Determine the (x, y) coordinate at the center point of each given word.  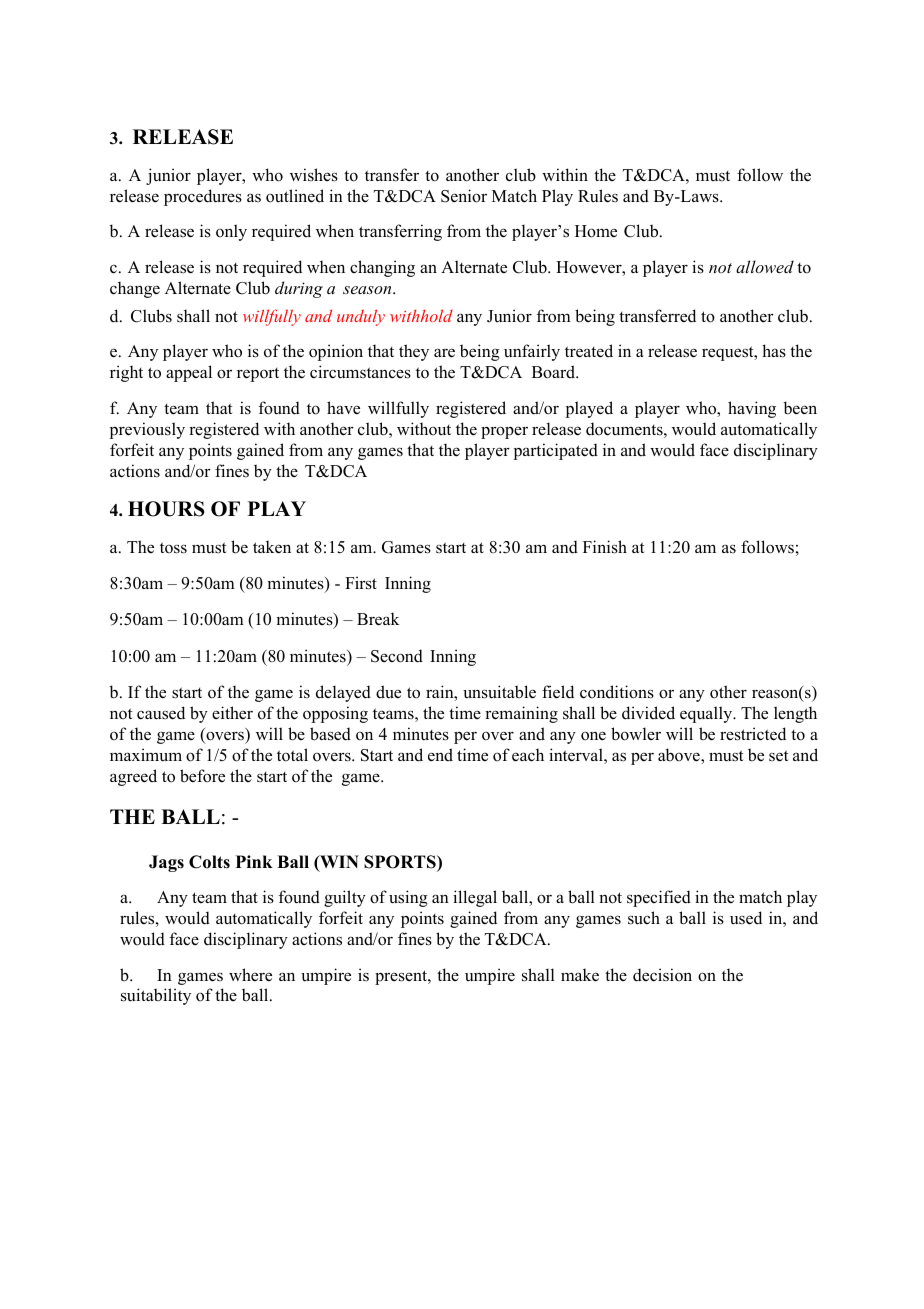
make (580, 975)
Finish (605, 547)
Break (378, 619)
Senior (464, 196)
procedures (203, 197)
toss (173, 548)
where (250, 975)
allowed (765, 266)
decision (662, 975)
